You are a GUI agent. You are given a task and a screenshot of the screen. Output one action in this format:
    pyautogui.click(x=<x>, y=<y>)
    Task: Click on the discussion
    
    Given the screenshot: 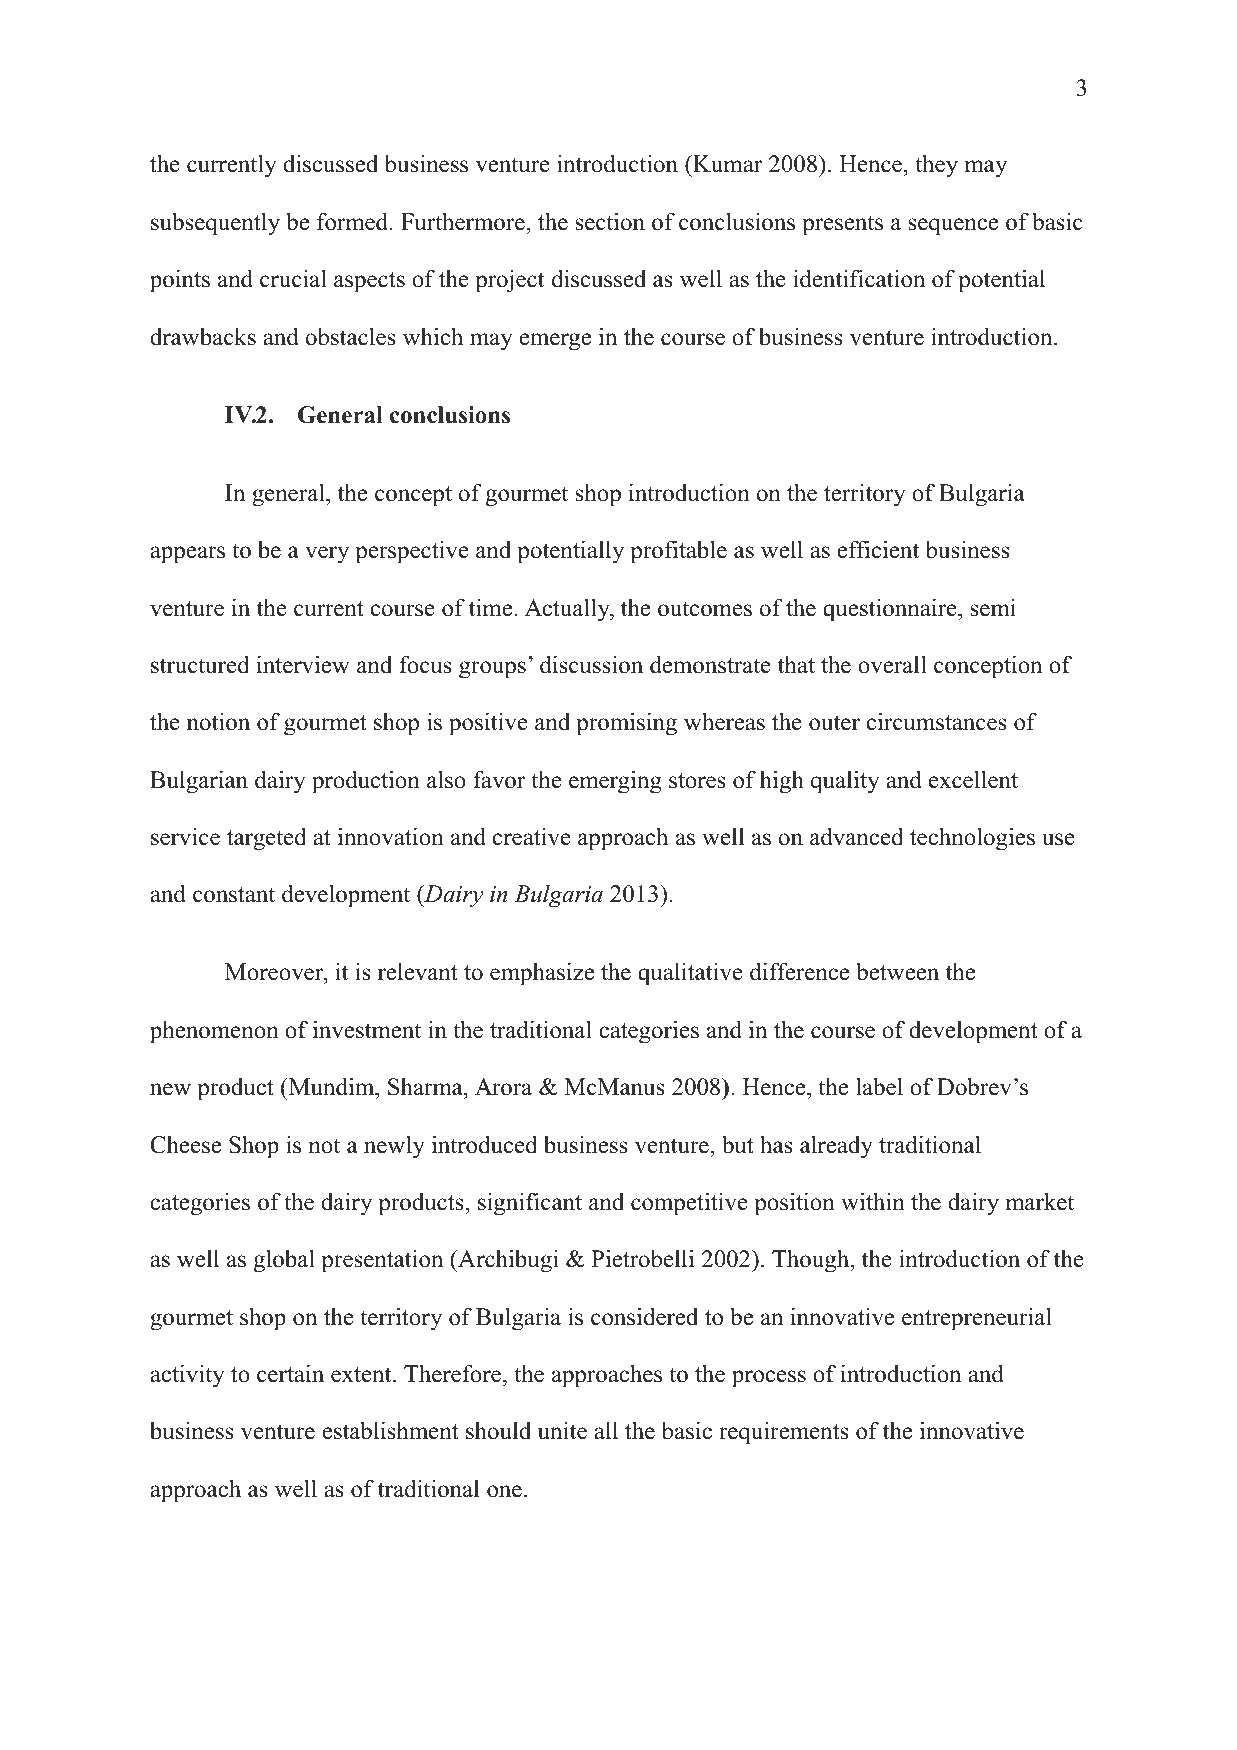 What is the action you would take?
    pyautogui.click(x=591, y=664)
